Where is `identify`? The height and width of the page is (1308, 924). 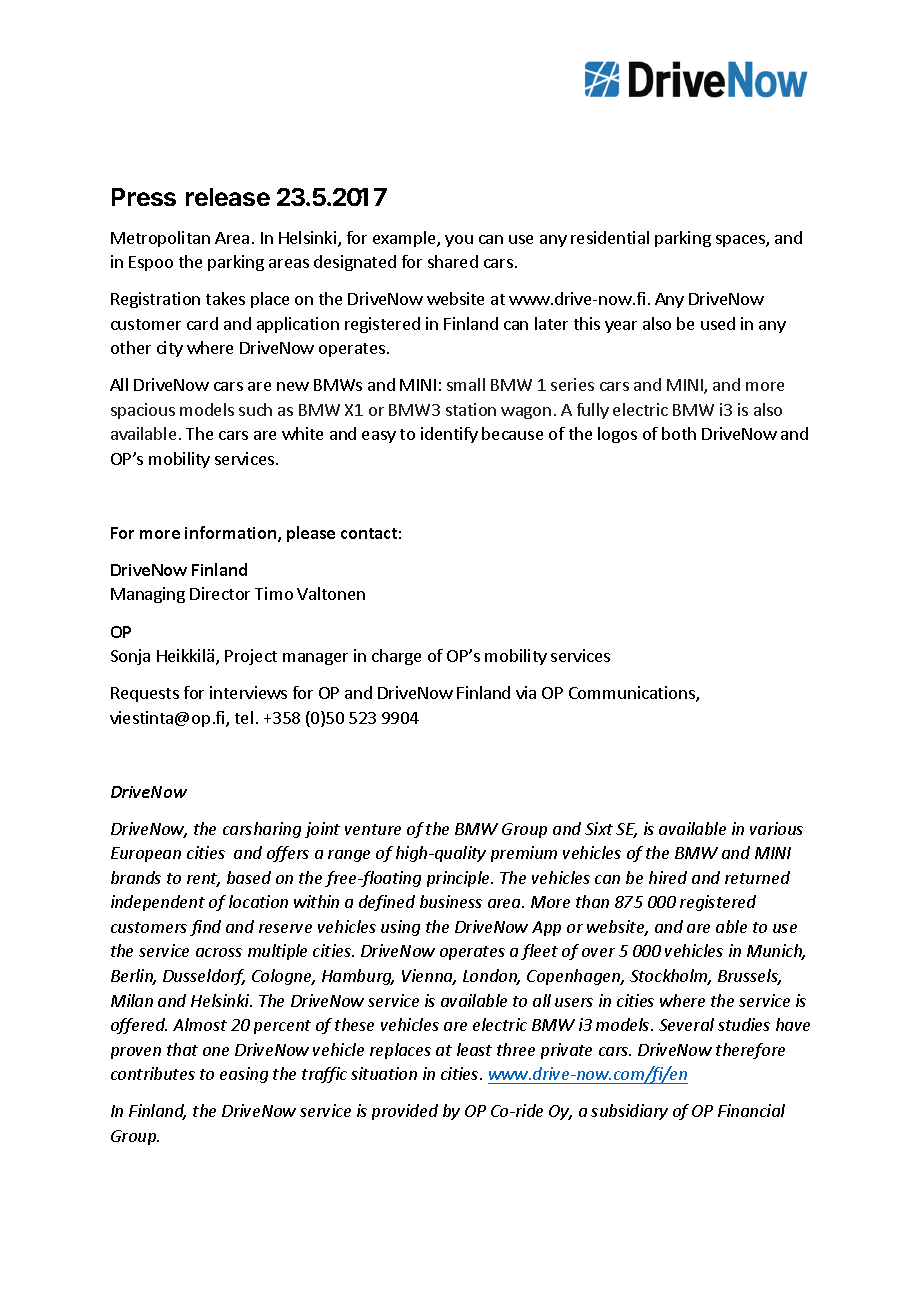 identify is located at coordinates (449, 435).
